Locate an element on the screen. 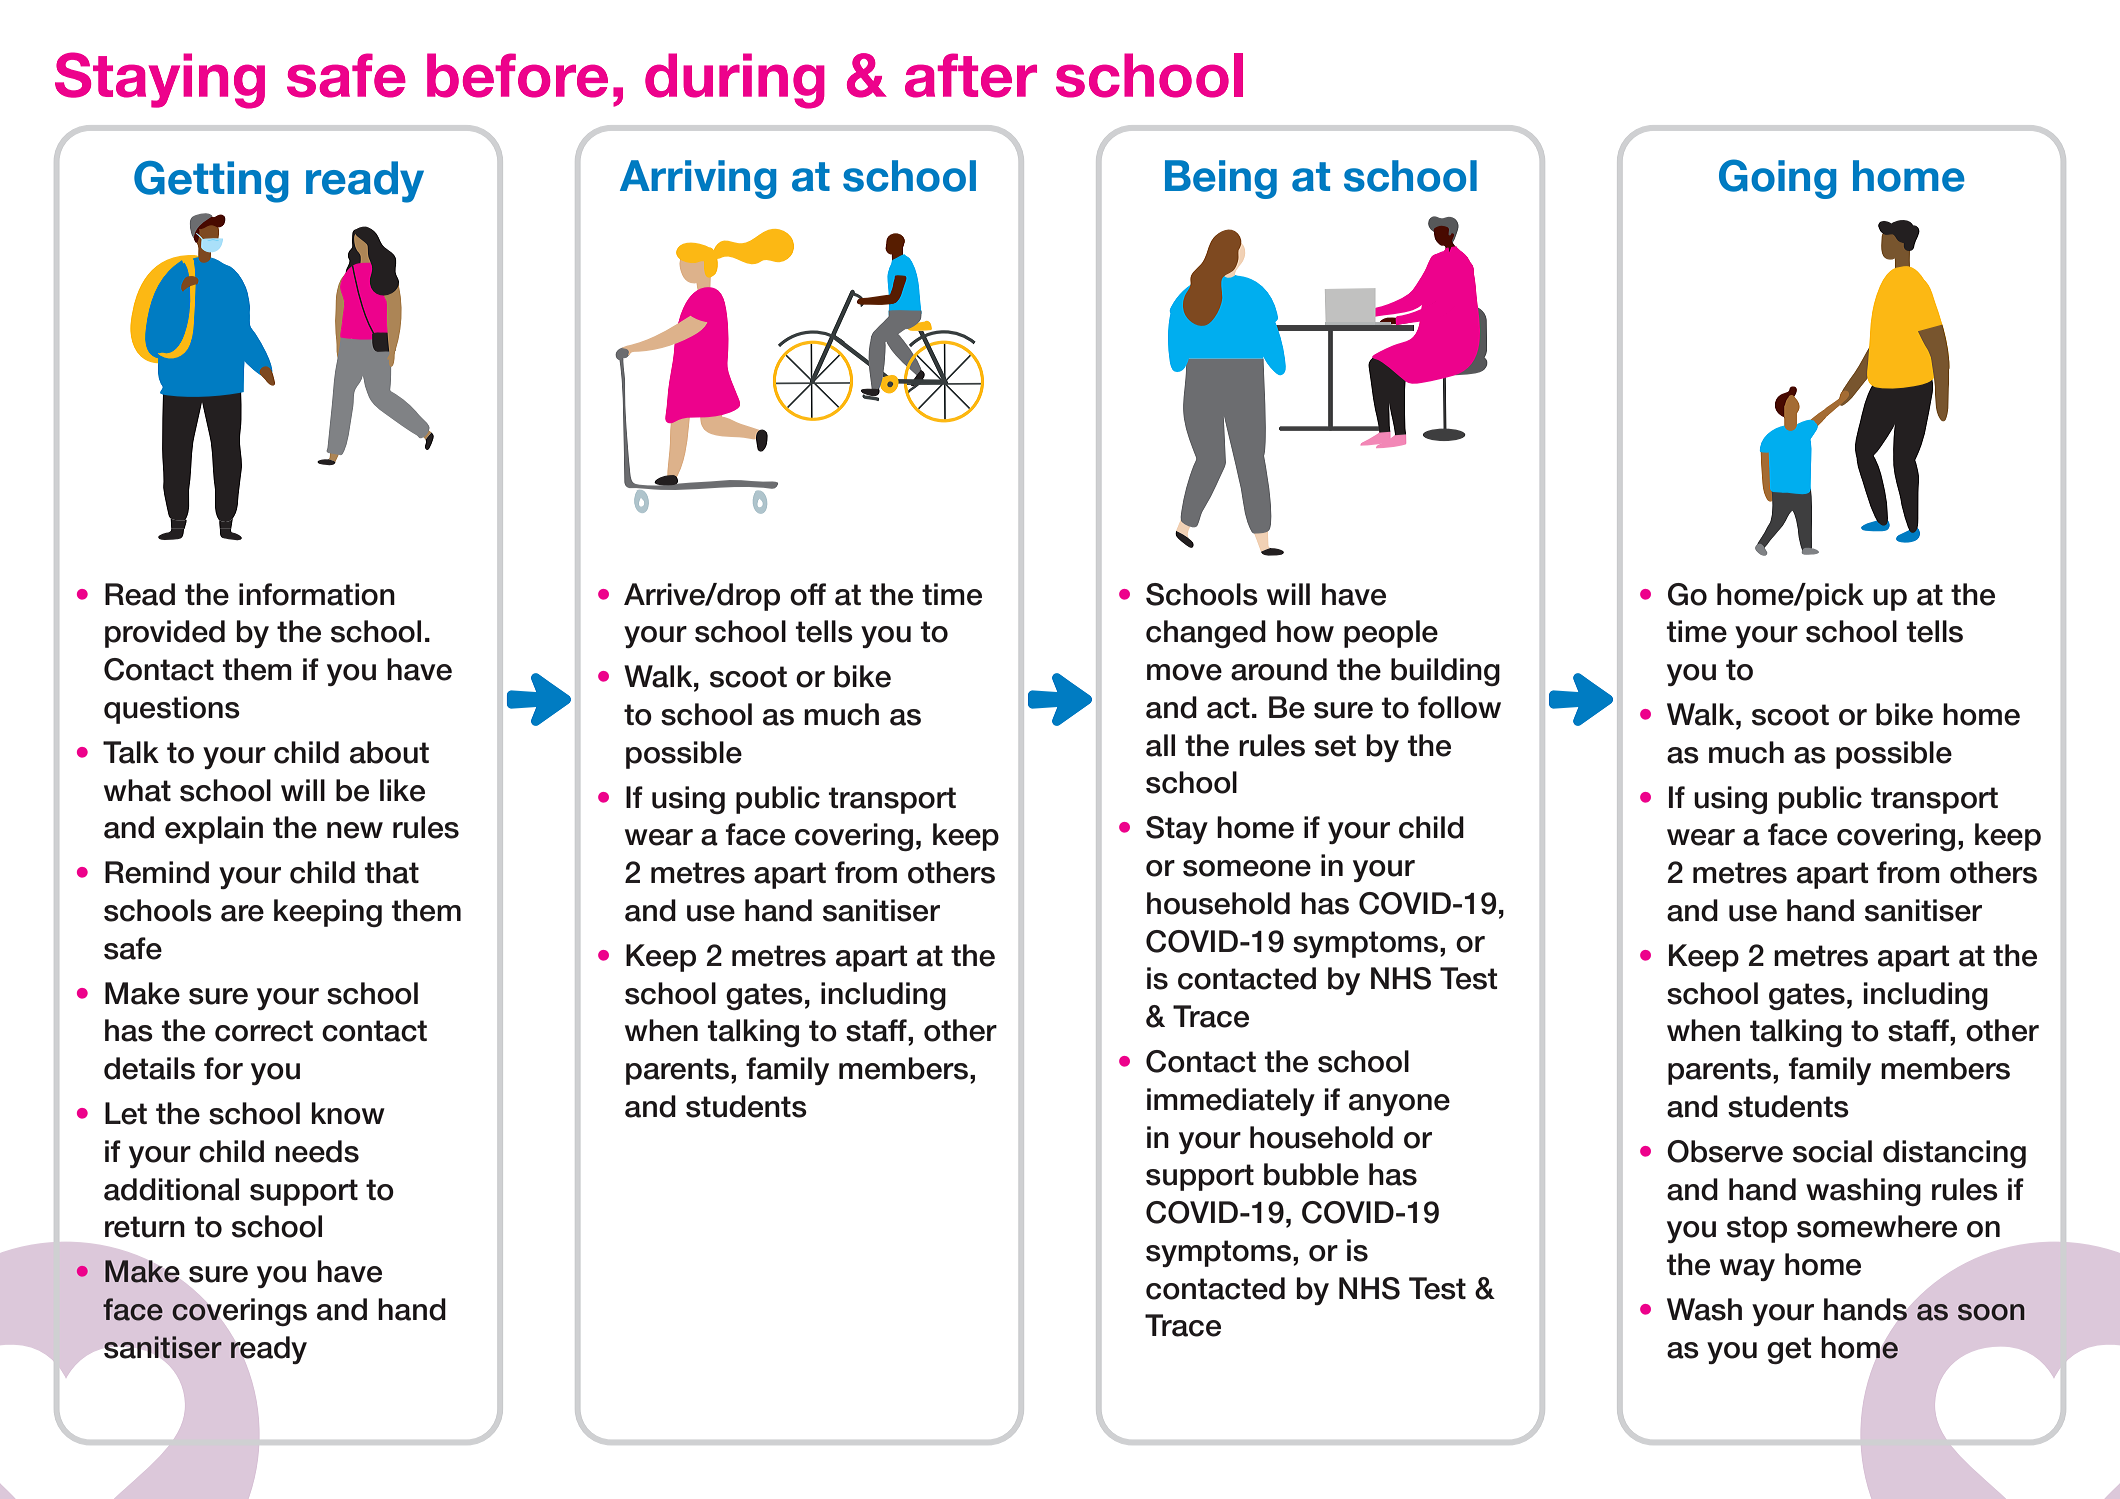 The width and height of the screenshot is (2120, 1499). way is located at coordinates (1747, 1270).
